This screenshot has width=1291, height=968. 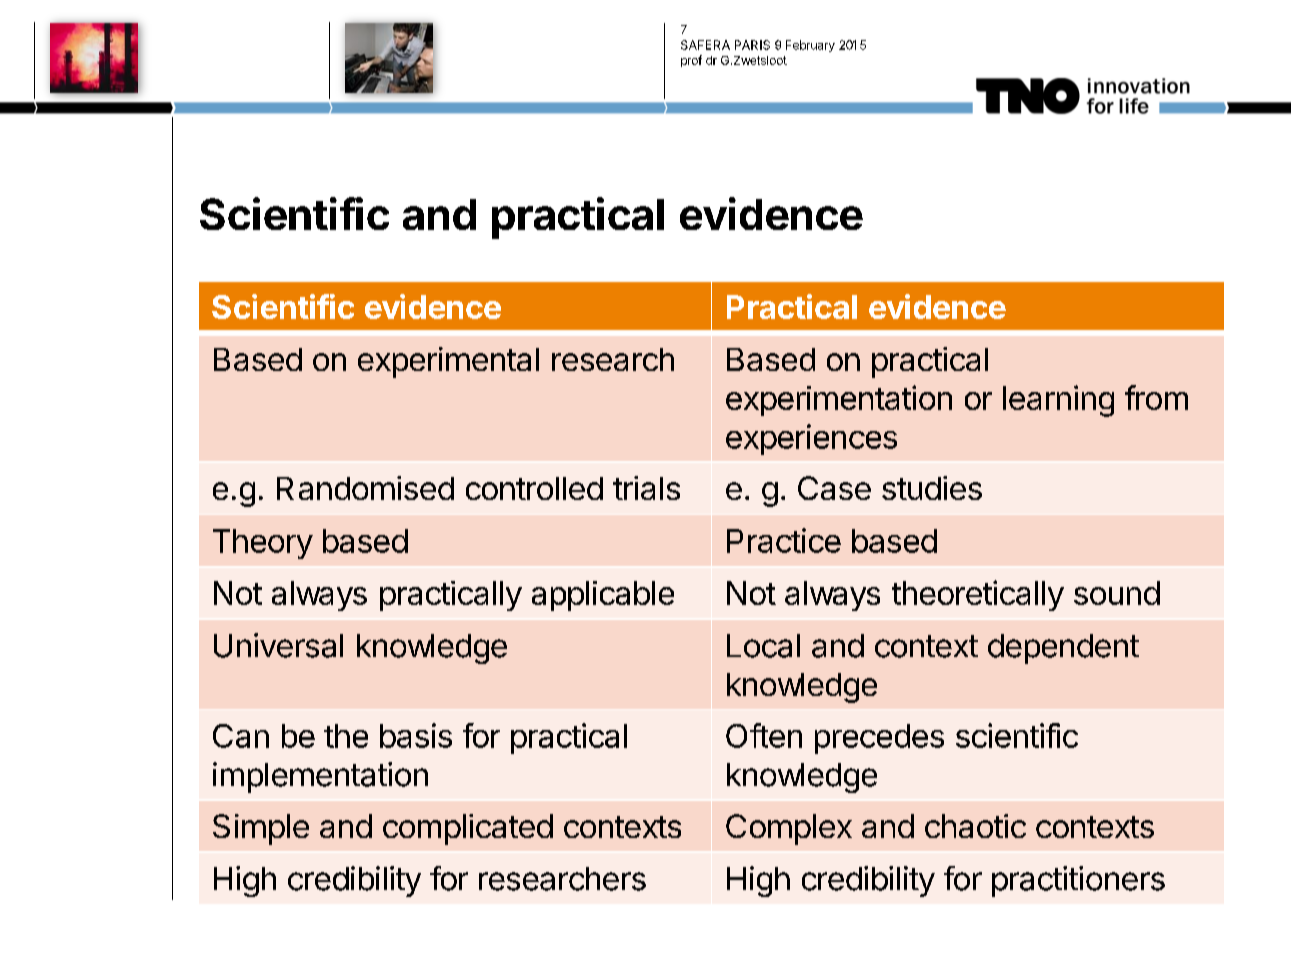 I want to click on PARIS, so click(x=752, y=45).
